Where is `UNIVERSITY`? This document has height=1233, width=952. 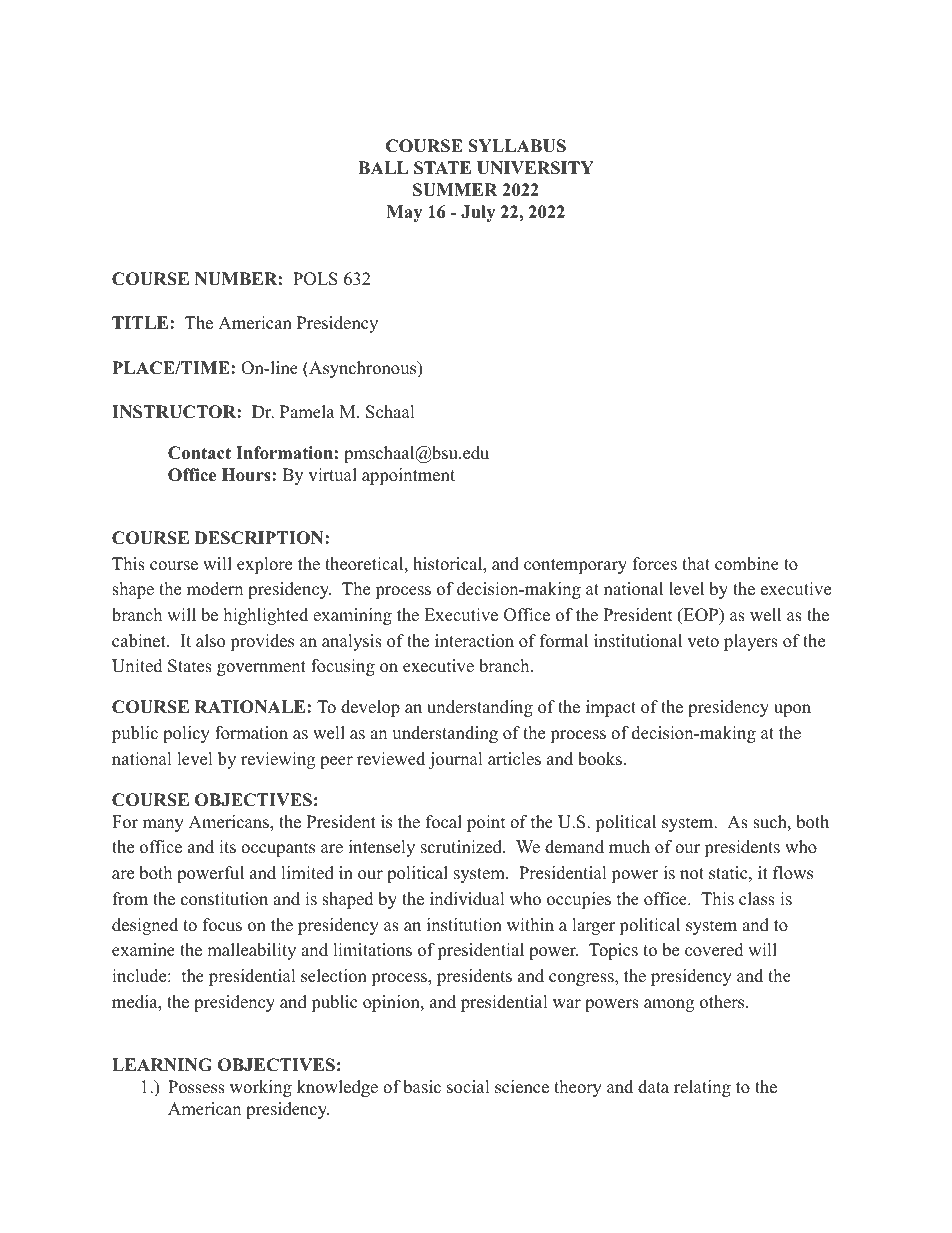 UNIVERSITY is located at coordinates (535, 168).
